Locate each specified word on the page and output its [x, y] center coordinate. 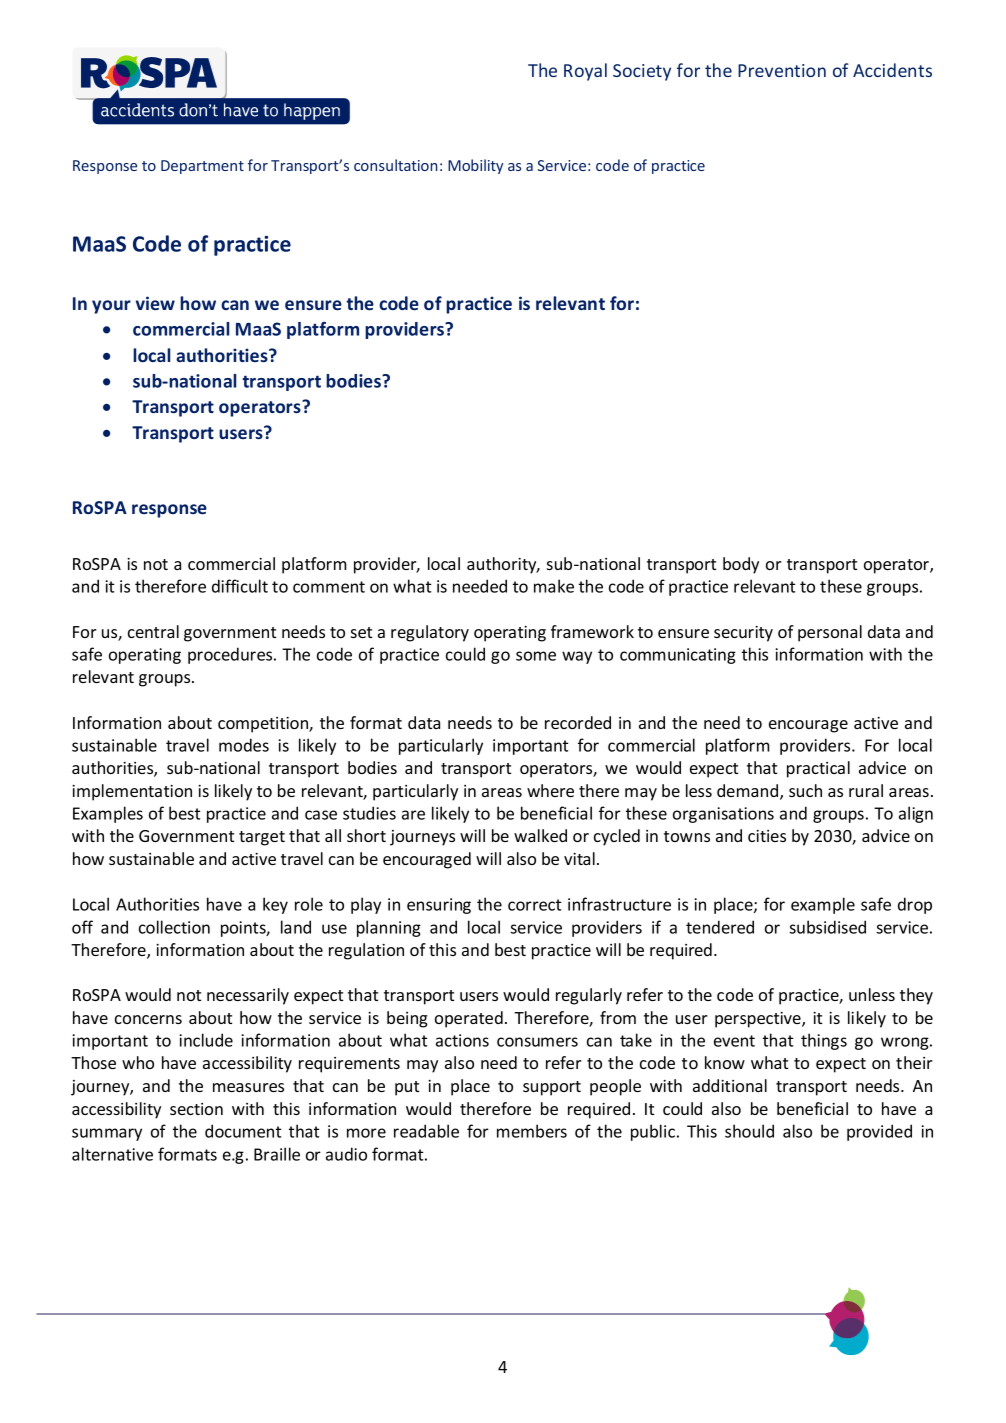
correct [534, 905]
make [554, 586]
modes [244, 745]
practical [818, 769]
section [196, 1109]
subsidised [827, 927]
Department [202, 167]
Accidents [892, 70]
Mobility [475, 166]
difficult [240, 586]
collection [174, 927]
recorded [578, 722]
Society [642, 72]
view [155, 303]
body [741, 565]
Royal [585, 72]
